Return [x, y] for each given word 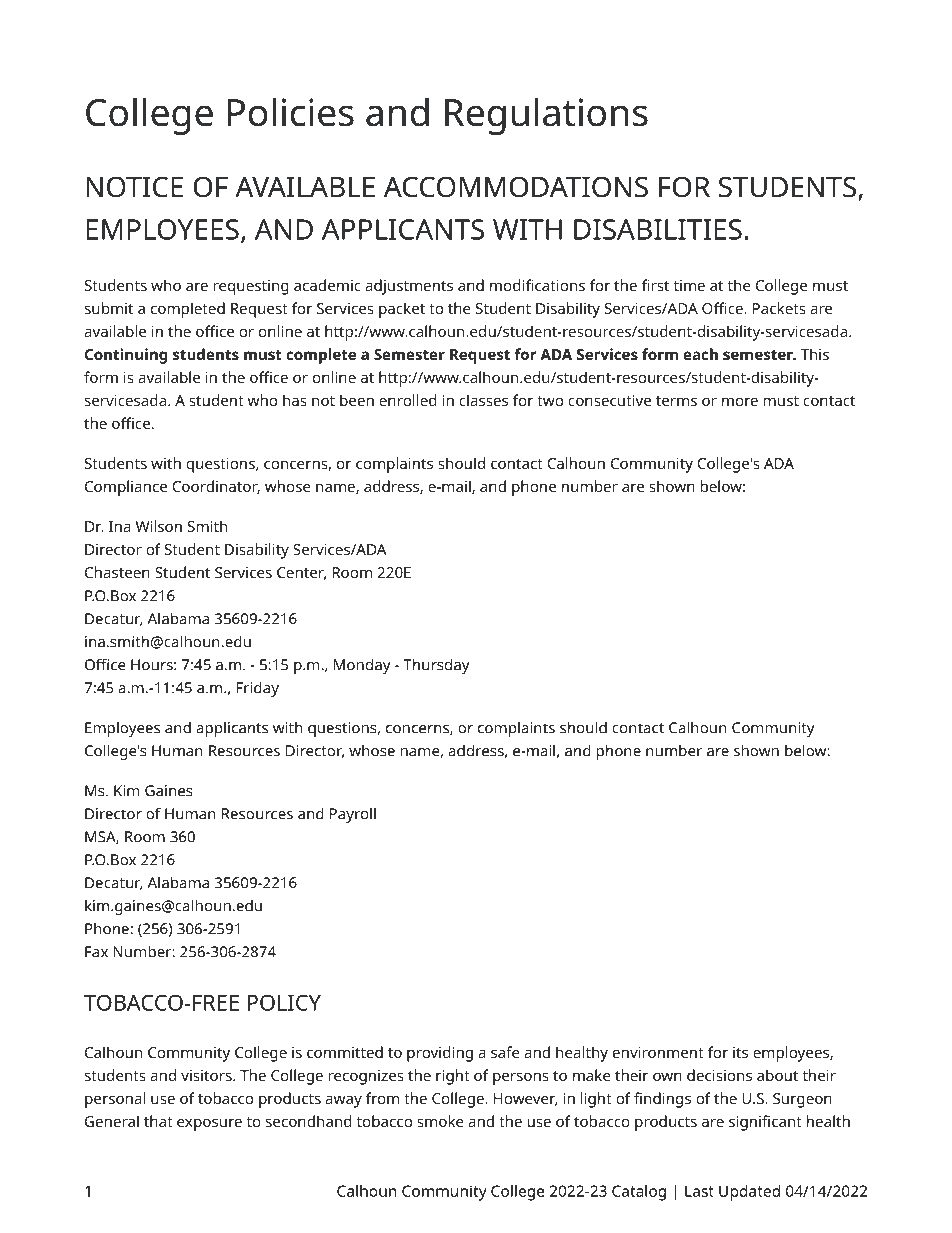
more [740, 401]
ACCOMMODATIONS [516, 187]
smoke [440, 1121]
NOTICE [134, 187]
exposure [209, 1124]
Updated [749, 1193]
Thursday [436, 666]
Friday [257, 689]
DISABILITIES [658, 229]
